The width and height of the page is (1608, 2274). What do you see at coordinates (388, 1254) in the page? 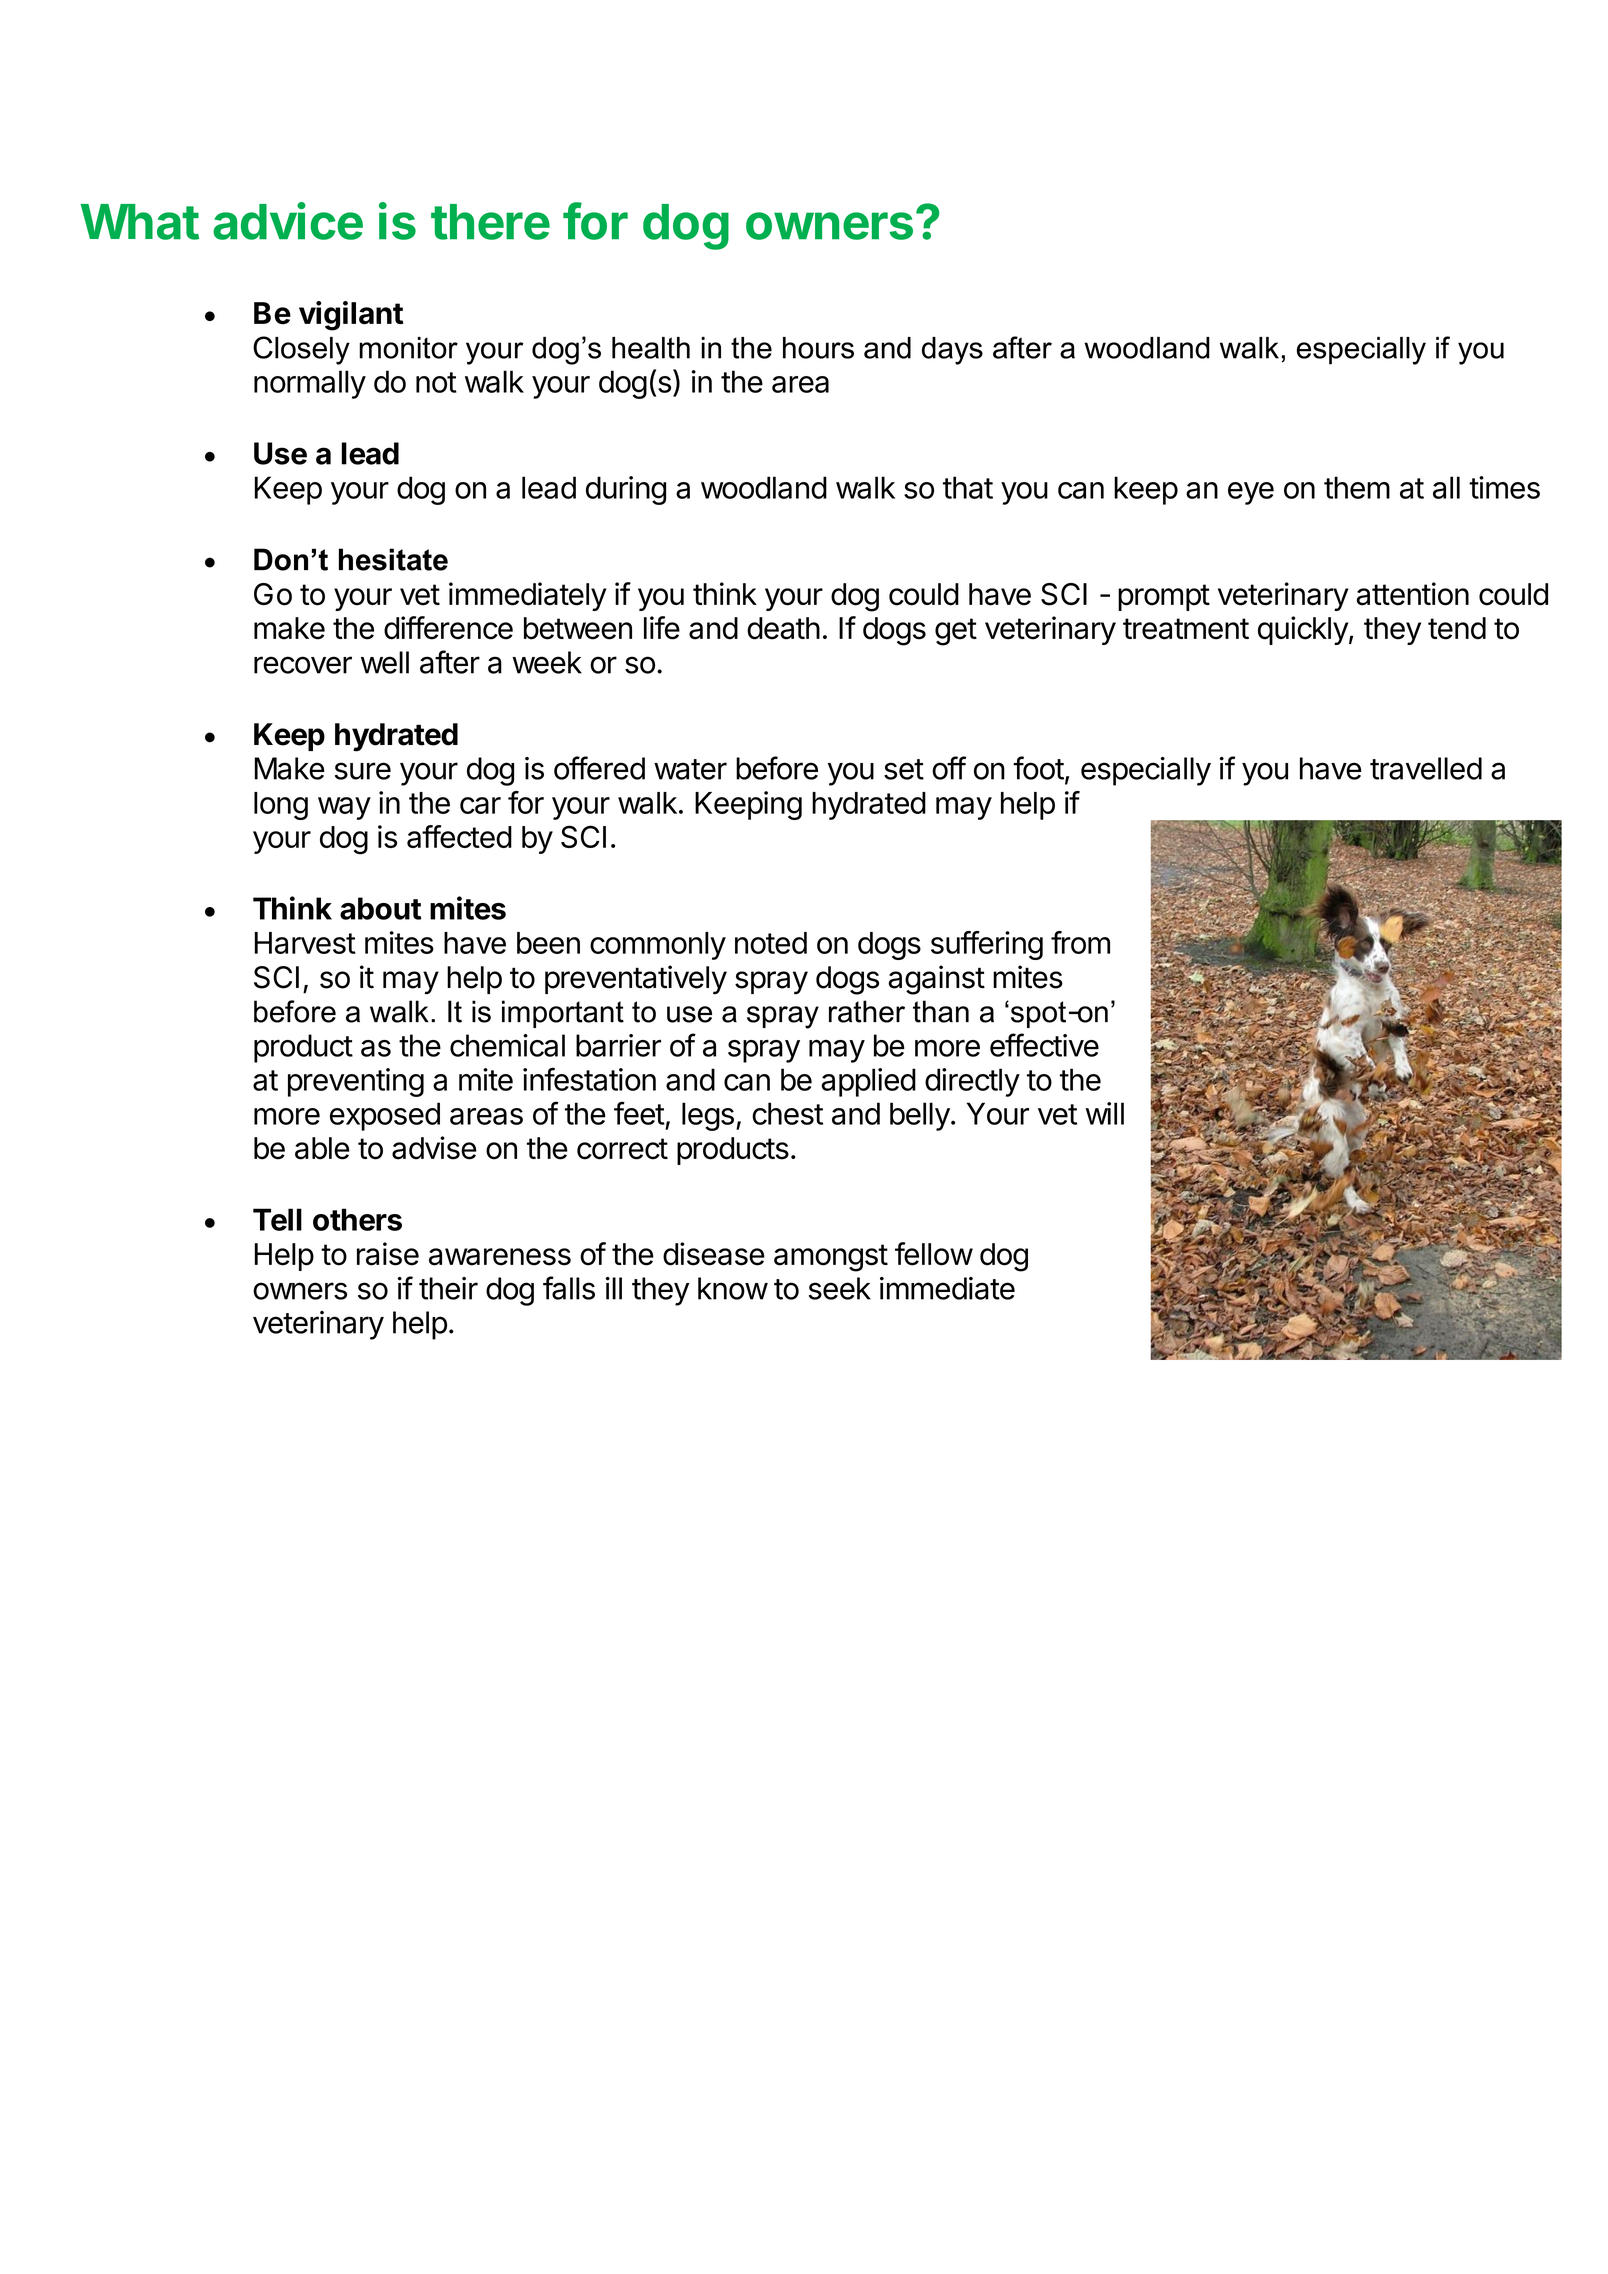
I see `raise` at bounding box center [388, 1254].
